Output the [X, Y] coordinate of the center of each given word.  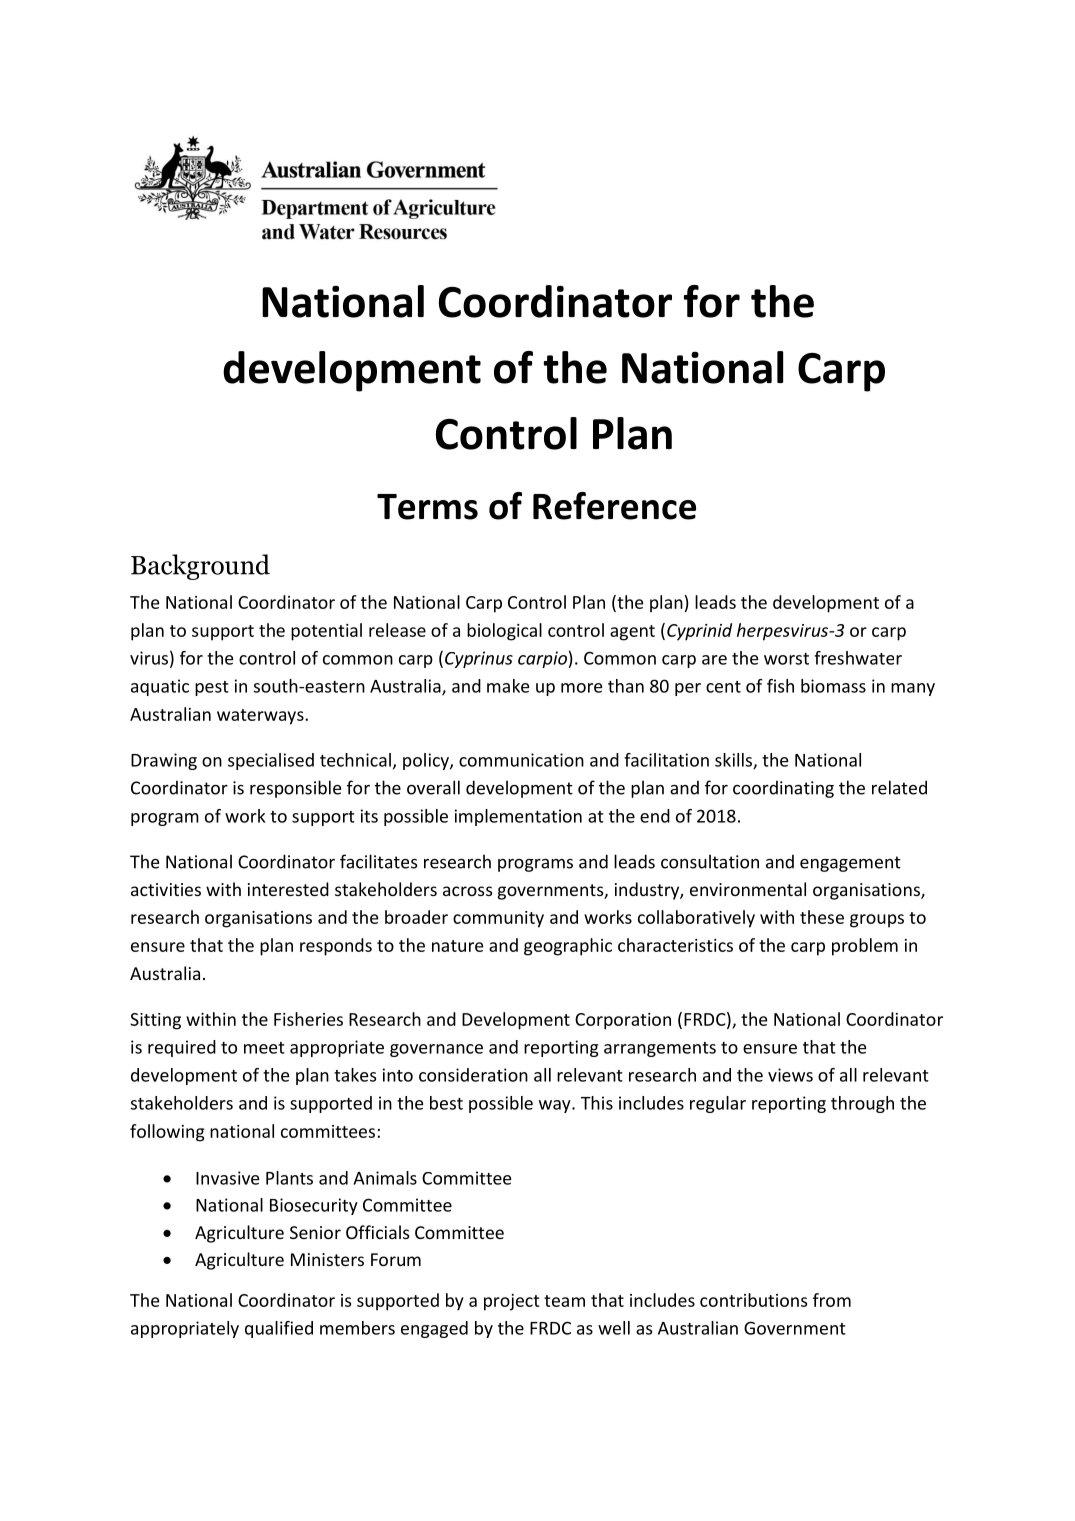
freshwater [858, 658]
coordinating [783, 789]
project [511, 1302]
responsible [295, 789]
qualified [279, 1329]
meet [264, 1048]
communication [521, 760]
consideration [473, 1075]
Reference [614, 506]
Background [200, 567]
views [790, 1075]
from [832, 1300]
